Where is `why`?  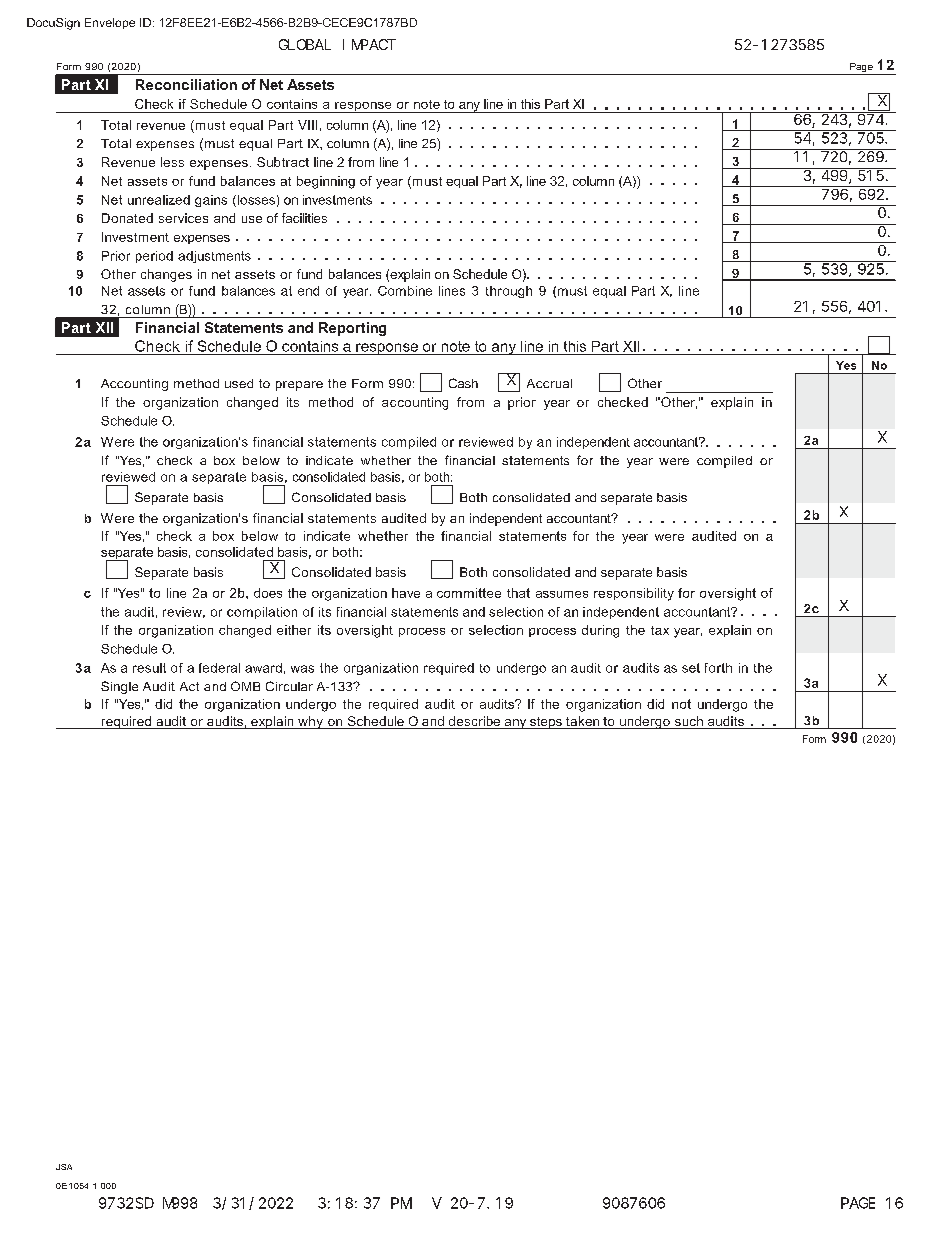
why is located at coordinates (310, 722).
